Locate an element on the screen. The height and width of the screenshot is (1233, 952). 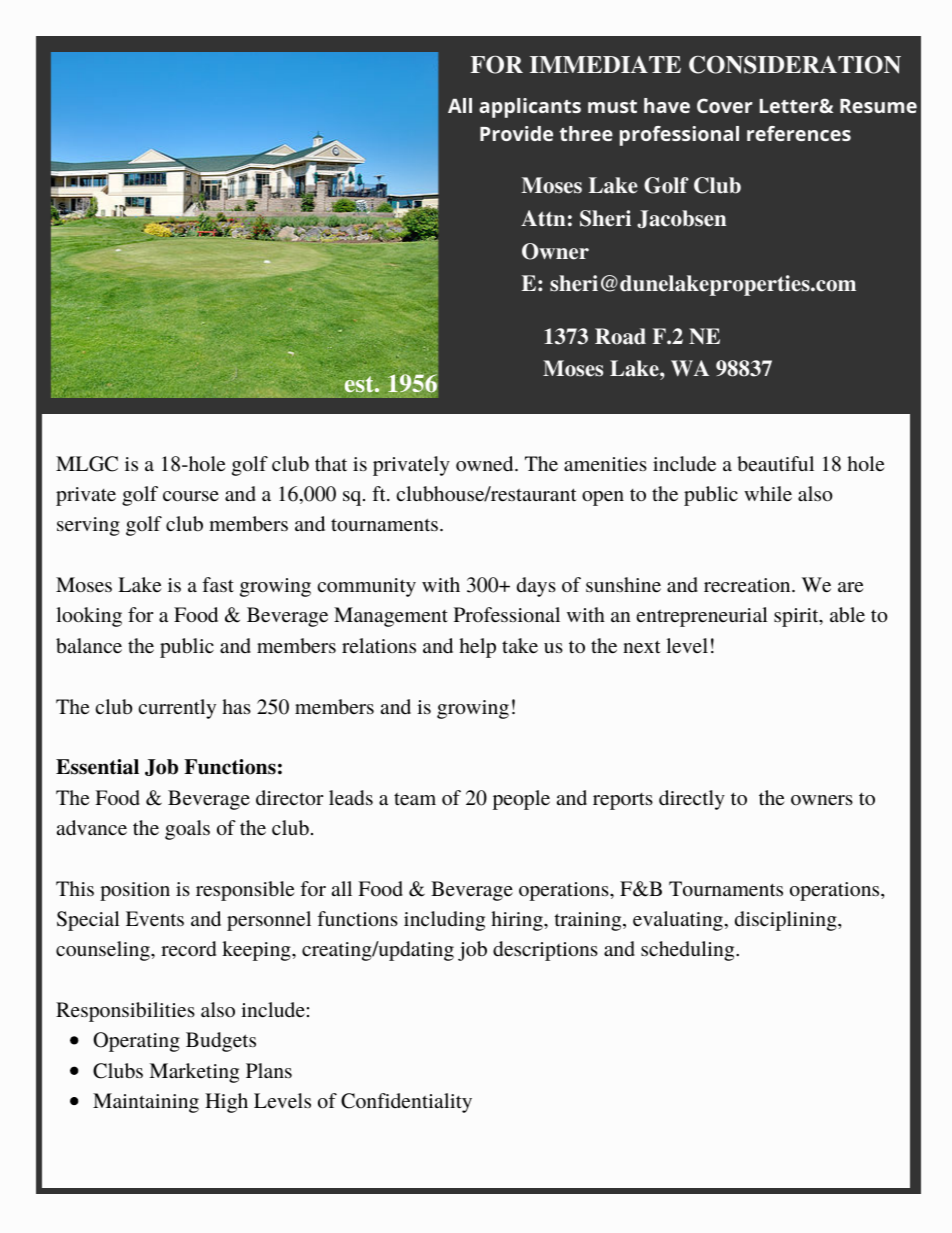
directly is located at coordinates (692, 800).
